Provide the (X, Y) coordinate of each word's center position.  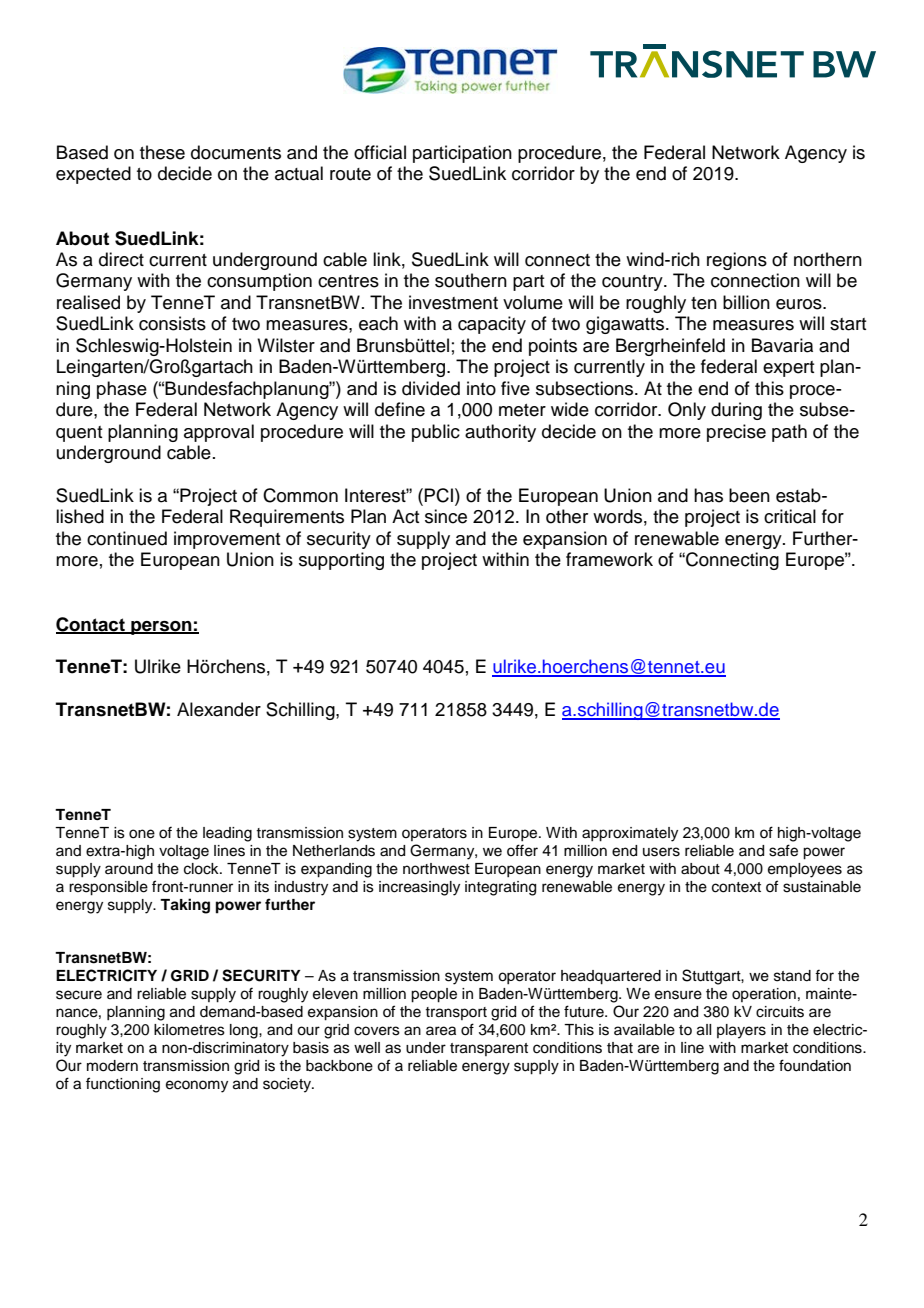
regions (737, 261)
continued (127, 538)
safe (783, 850)
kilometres (189, 1030)
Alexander (219, 709)
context (736, 887)
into (481, 388)
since (446, 516)
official (380, 152)
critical (790, 516)
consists (172, 323)
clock (202, 869)
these (162, 152)
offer (522, 850)
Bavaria (782, 345)
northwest (436, 869)
